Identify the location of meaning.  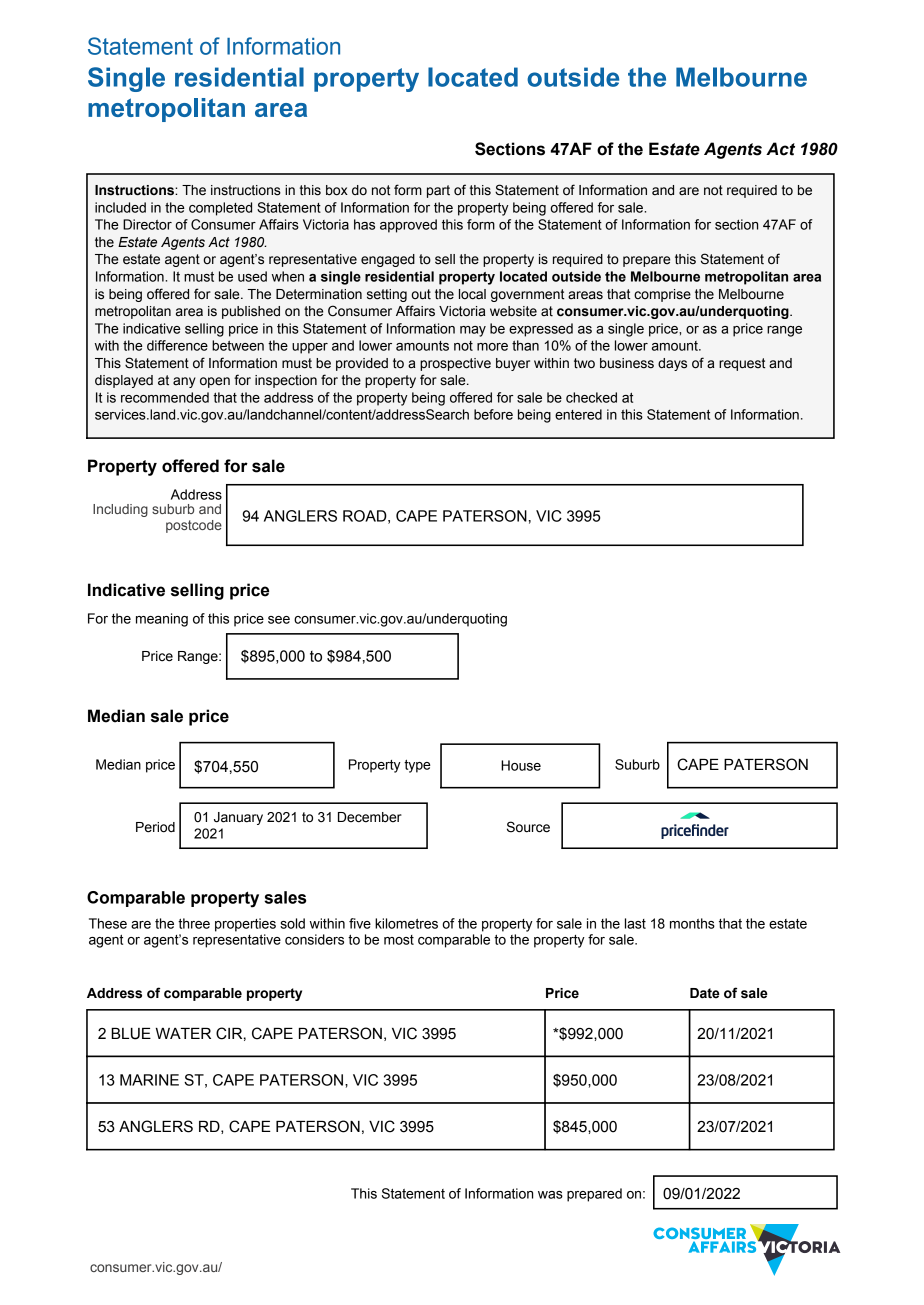
(162, 620).
